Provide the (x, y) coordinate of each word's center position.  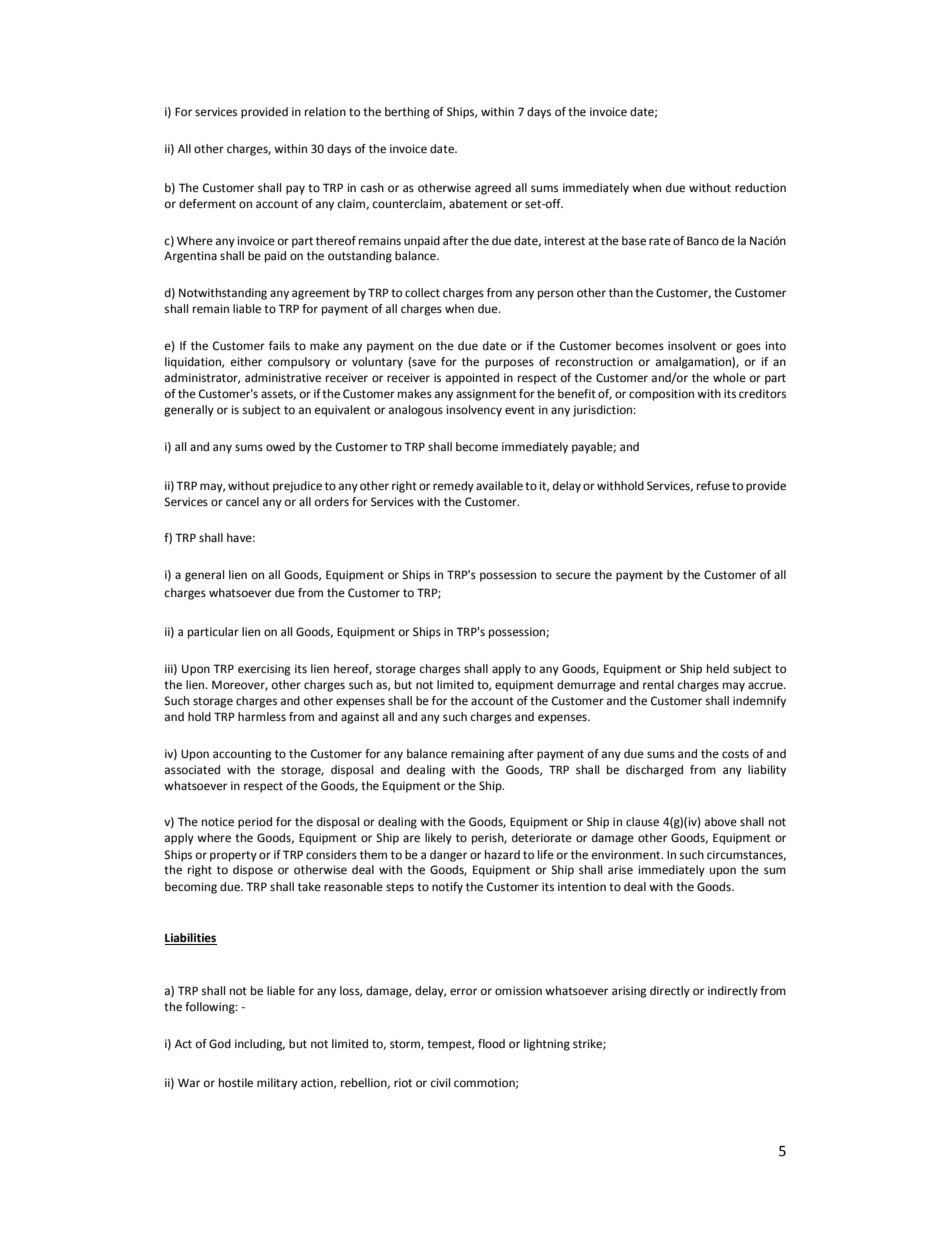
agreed (493, 189)
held (718, 669)
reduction (760, 187)
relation (325, 112)
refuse (713, 486)
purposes (509, 364)
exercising (264, 670)
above (721, 821)
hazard (502, 854)
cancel (242, 502)
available (499, 486)
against (360, 718)
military (277, 1084)
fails (279, 346)
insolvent (692, 346)
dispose (253, 871)
